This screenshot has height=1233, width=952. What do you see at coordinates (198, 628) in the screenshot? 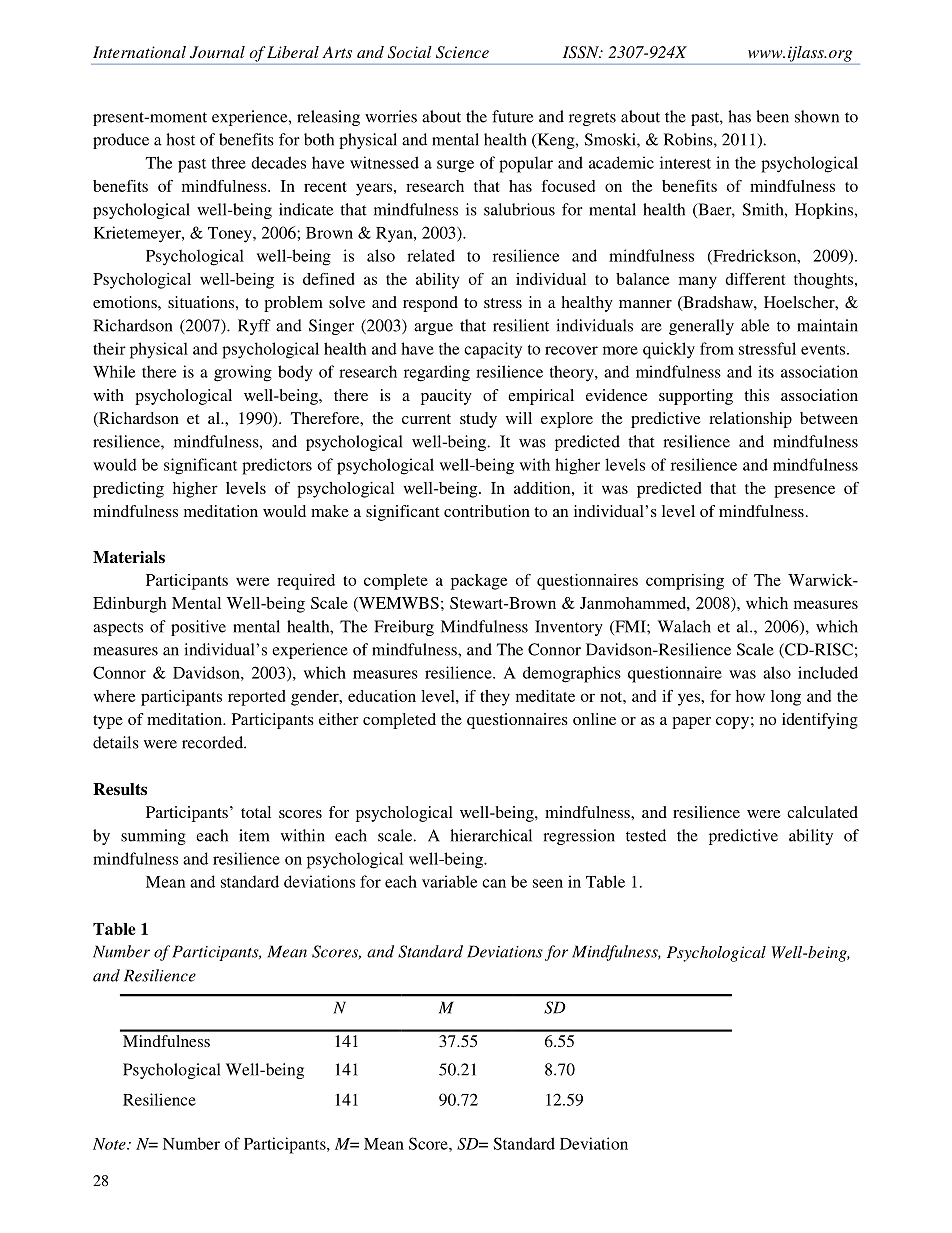
I see `positive` at bounding box center [198, 628].
